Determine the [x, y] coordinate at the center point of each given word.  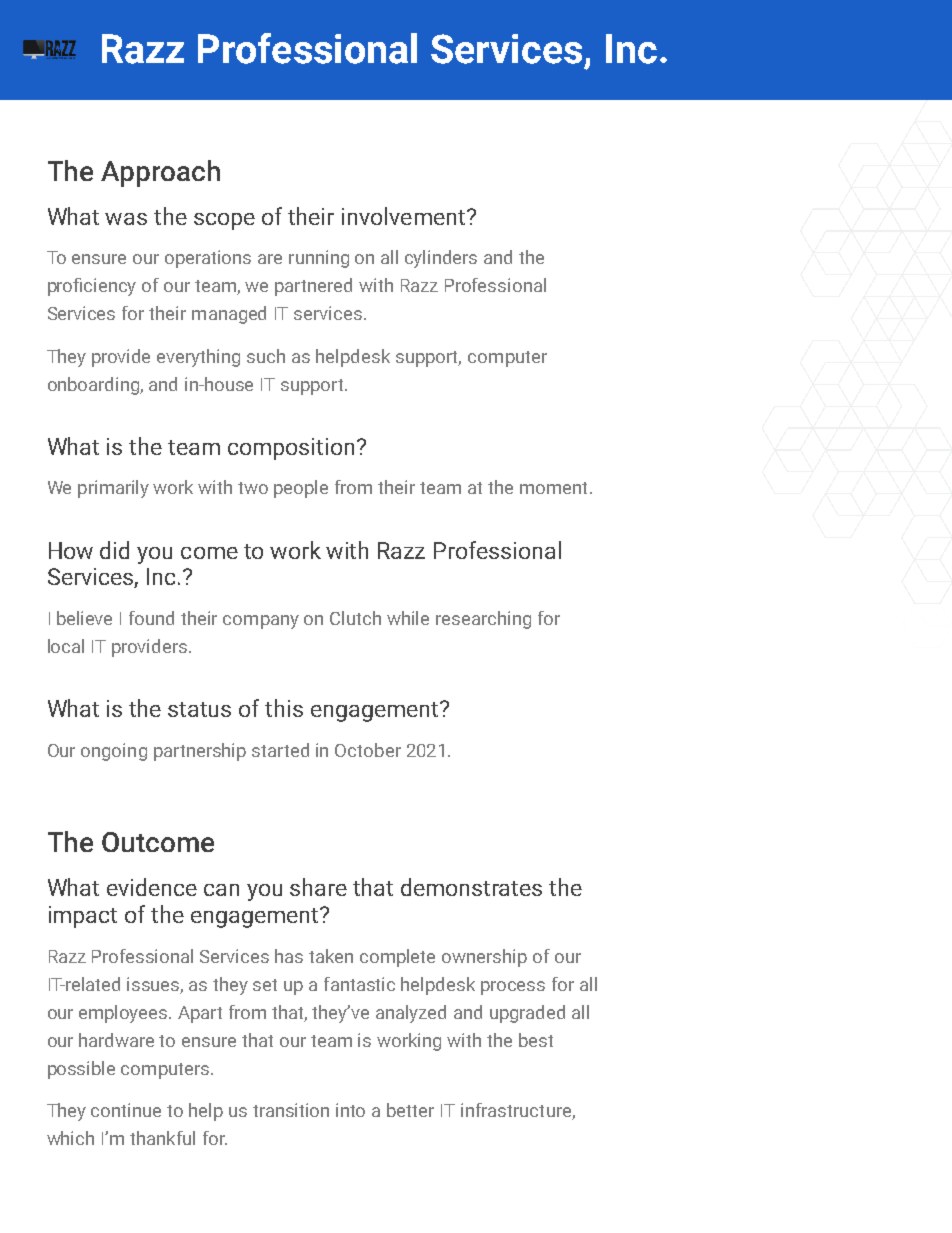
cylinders [441, 259]
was [126, 219]
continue [126, 1110]
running [319, 259]
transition [291, 1110]
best [536, 1040]
